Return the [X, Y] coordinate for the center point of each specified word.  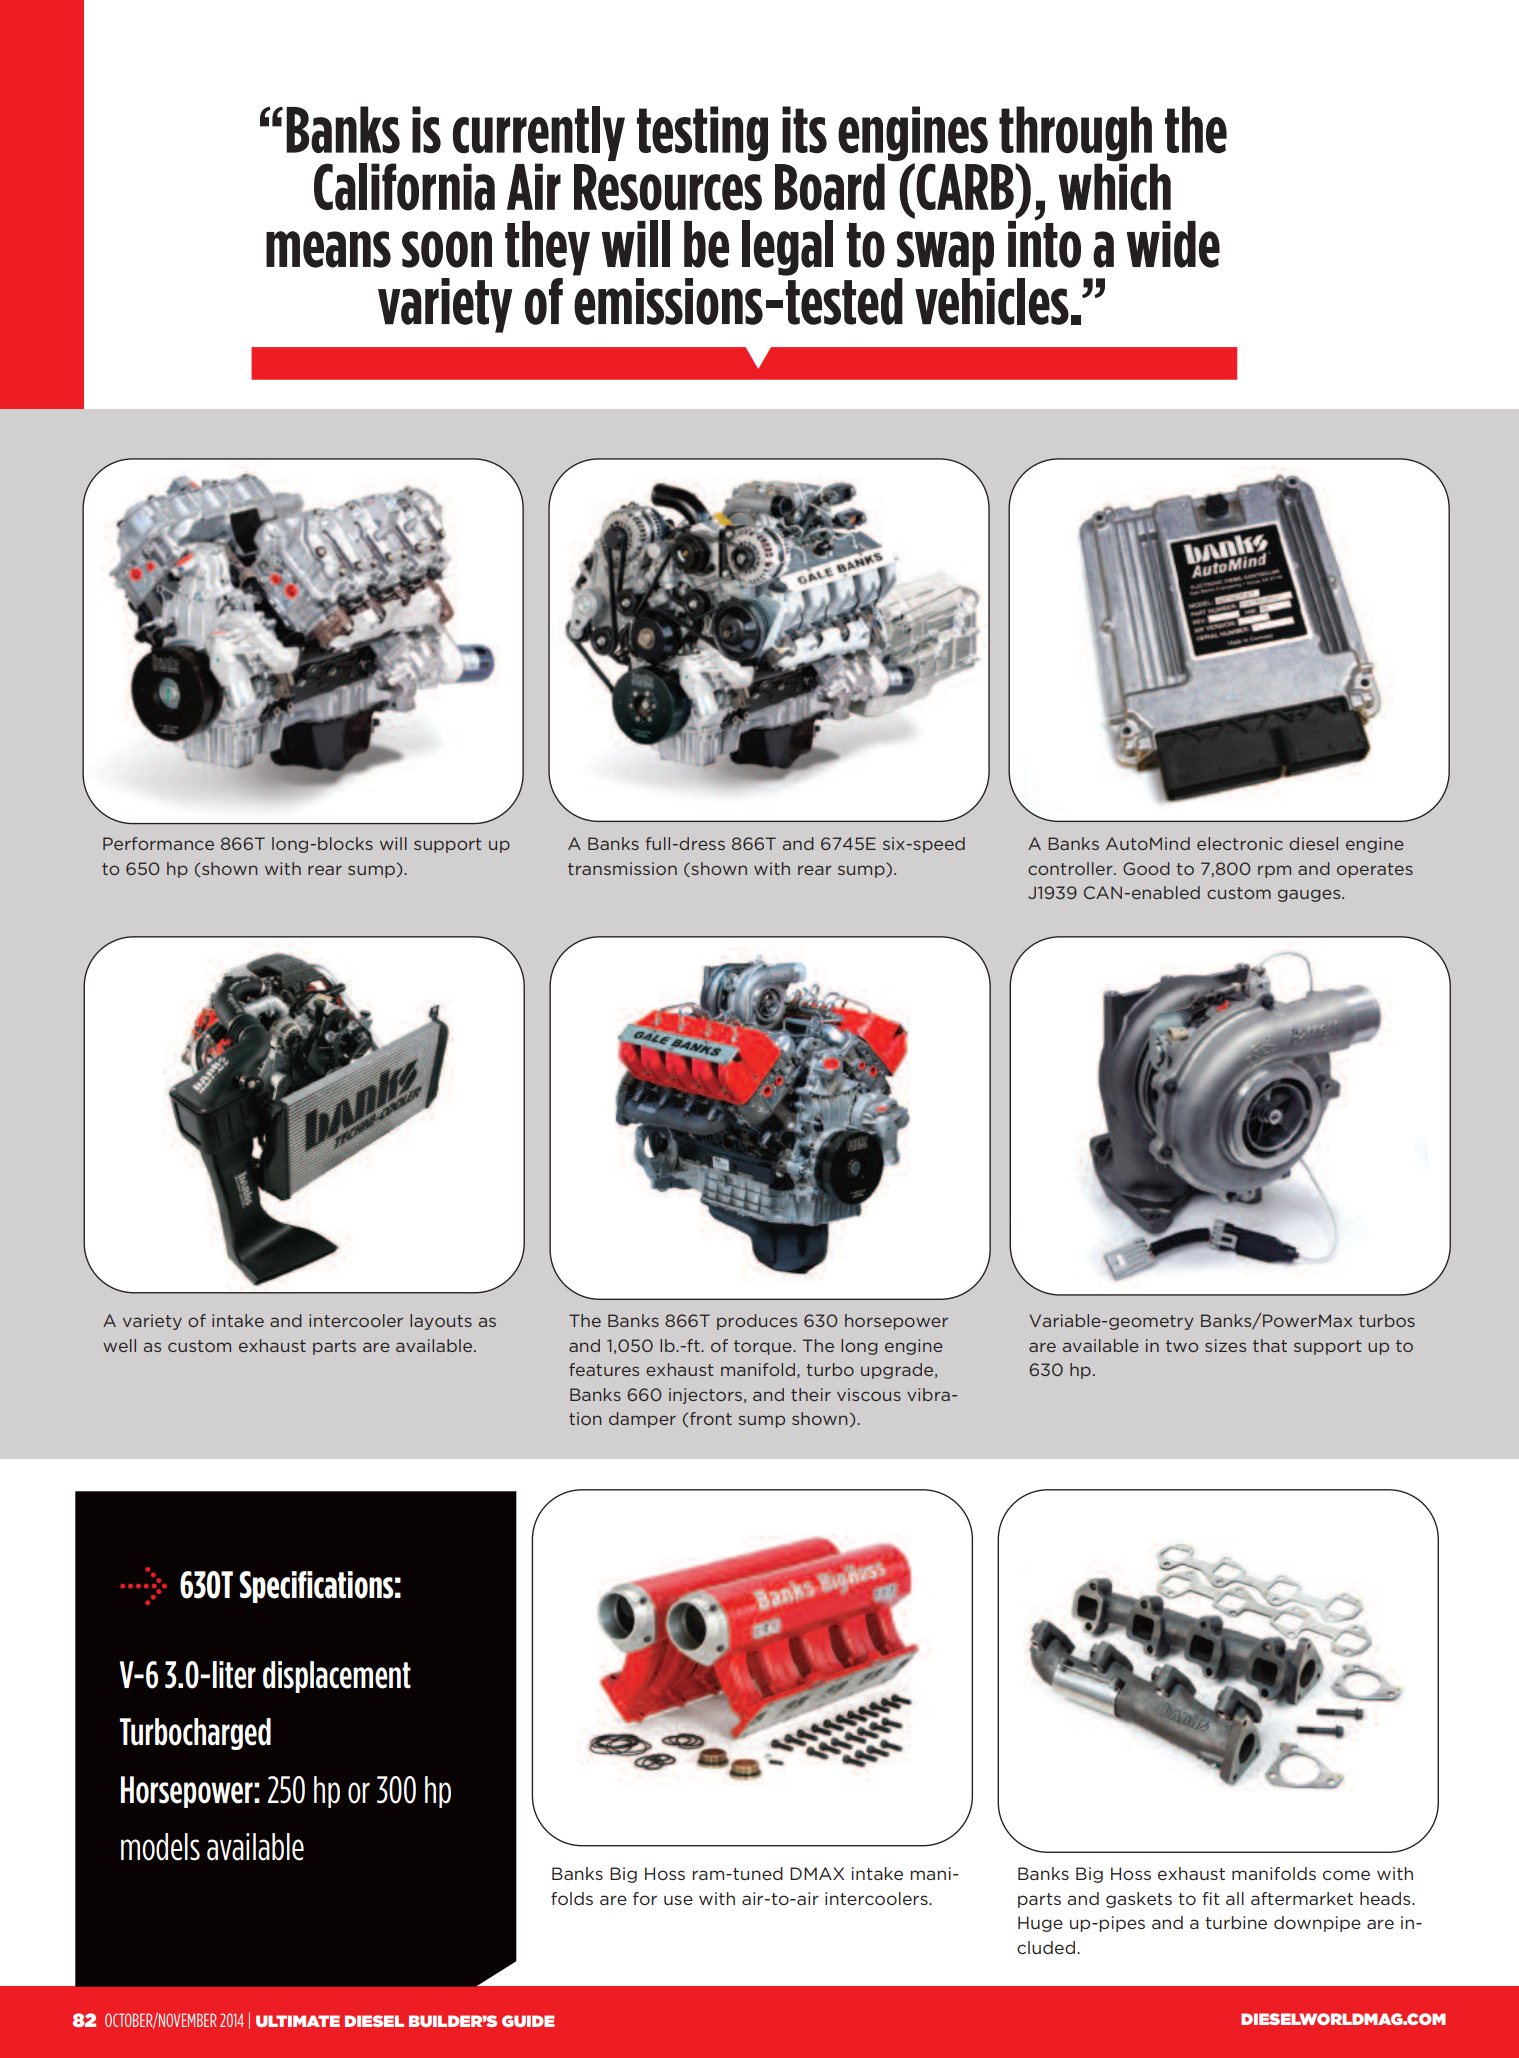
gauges [1310, 895]
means [328, 249]
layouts [441, 1322]
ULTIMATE [298, 2021]
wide [1173, 244]
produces [757, 1322]
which [1115, 186]
